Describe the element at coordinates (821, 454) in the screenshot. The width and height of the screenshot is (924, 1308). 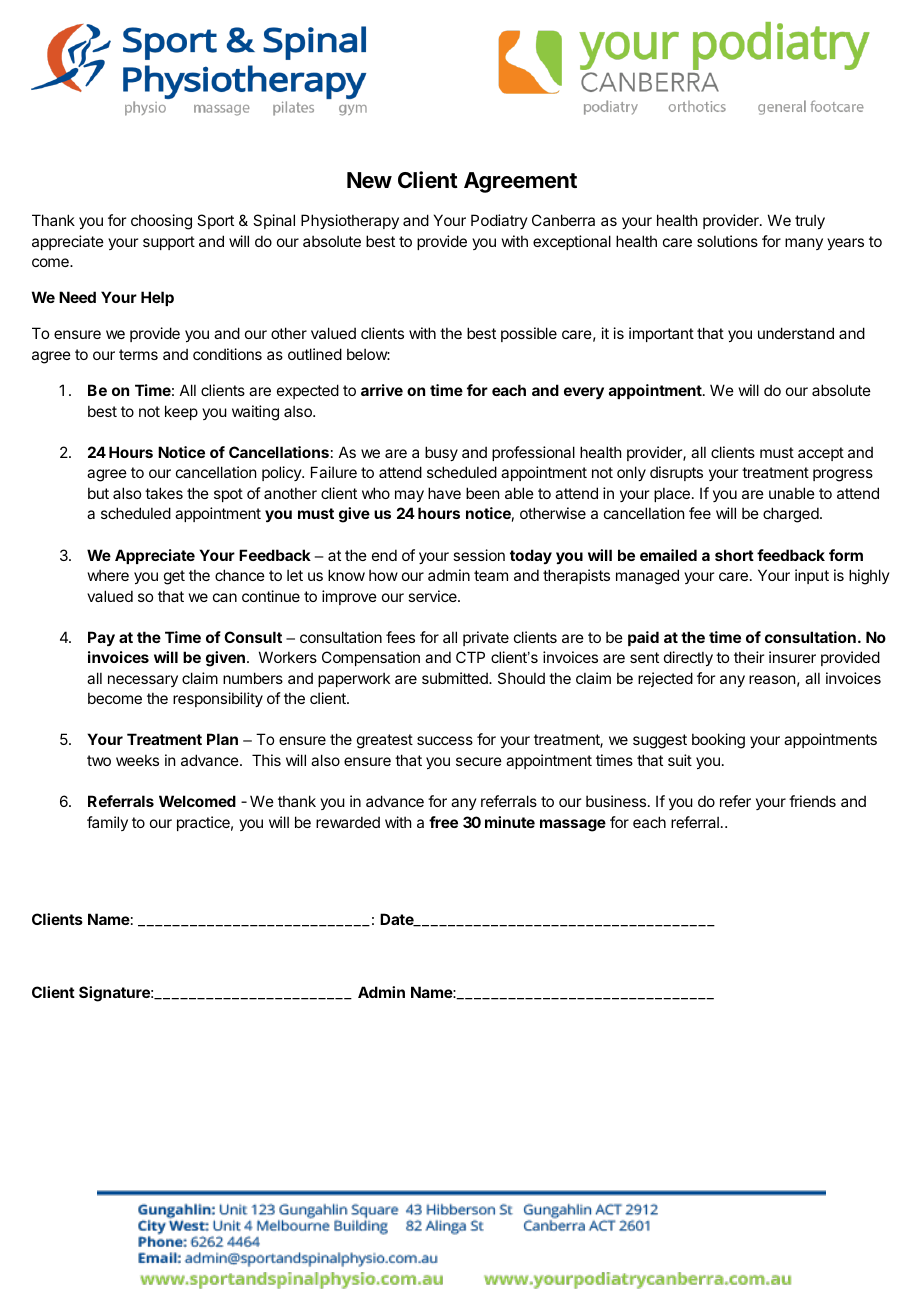
I see `accept` at that location.
